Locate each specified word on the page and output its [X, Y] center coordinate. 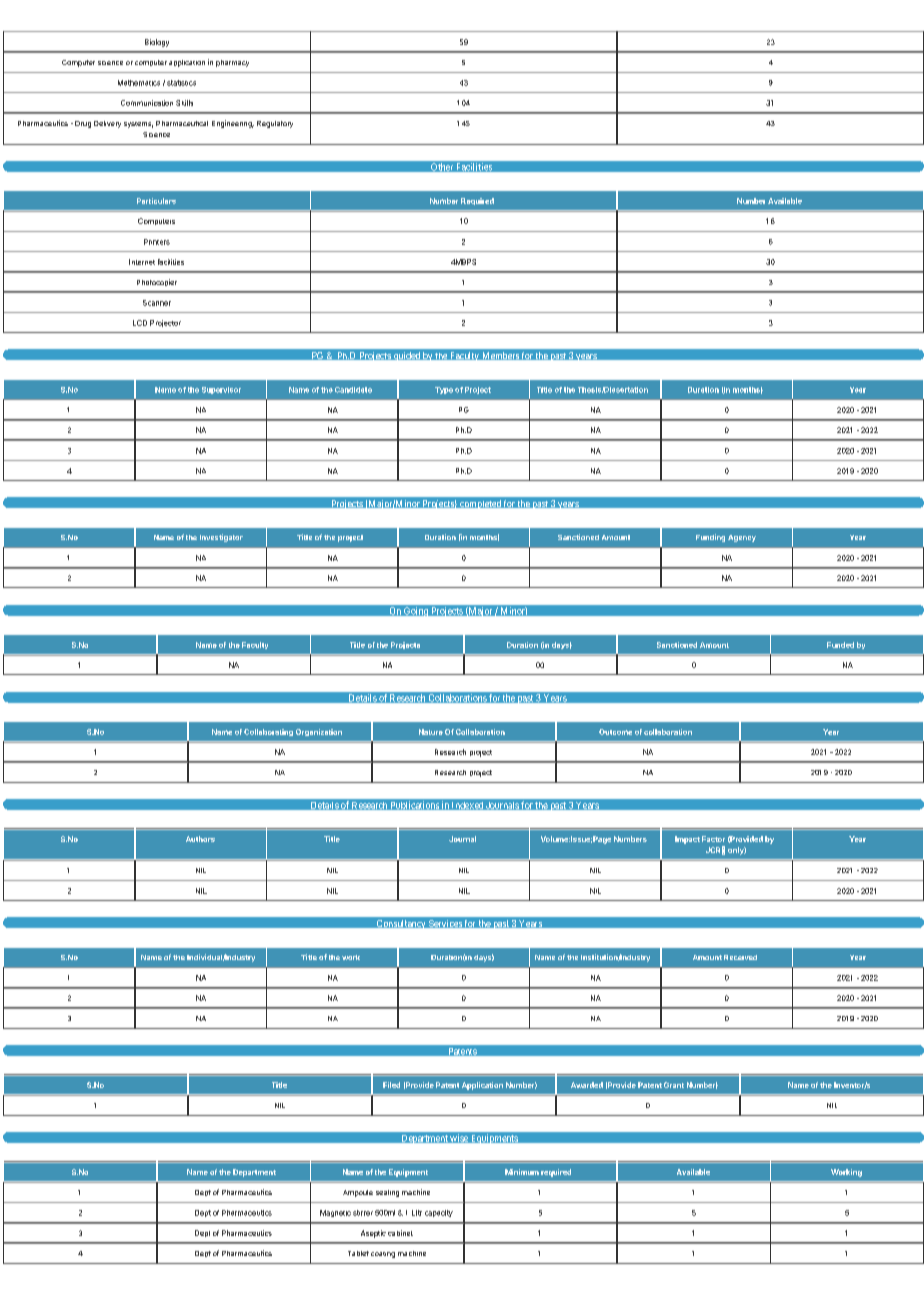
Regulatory [275, 124]
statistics [181, 83]
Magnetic [335, 1213]
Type [444, 390]
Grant [674, 1085]
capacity [439, 1213]
